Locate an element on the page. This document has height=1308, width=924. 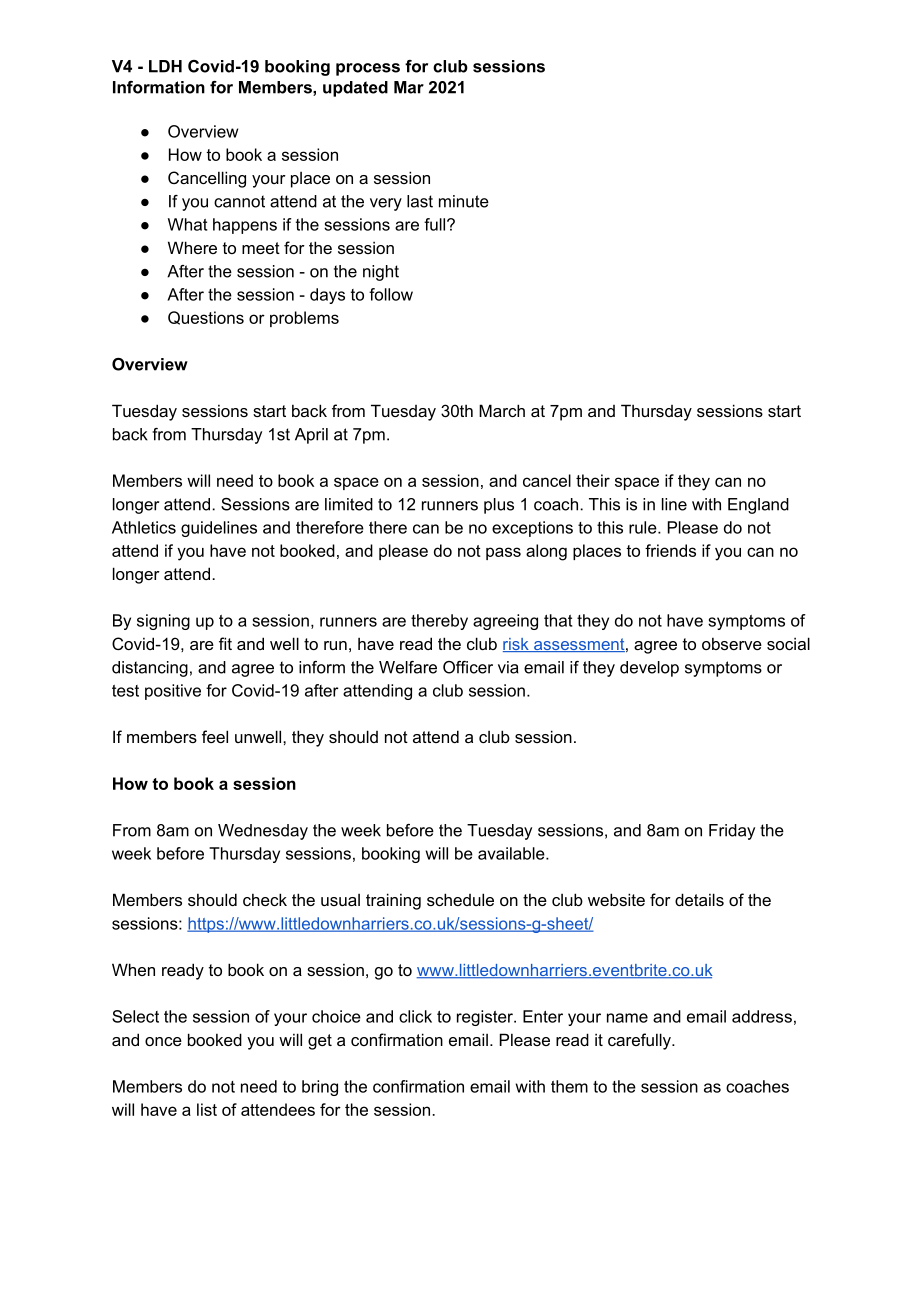
England is located at coordinates (758, 506).
